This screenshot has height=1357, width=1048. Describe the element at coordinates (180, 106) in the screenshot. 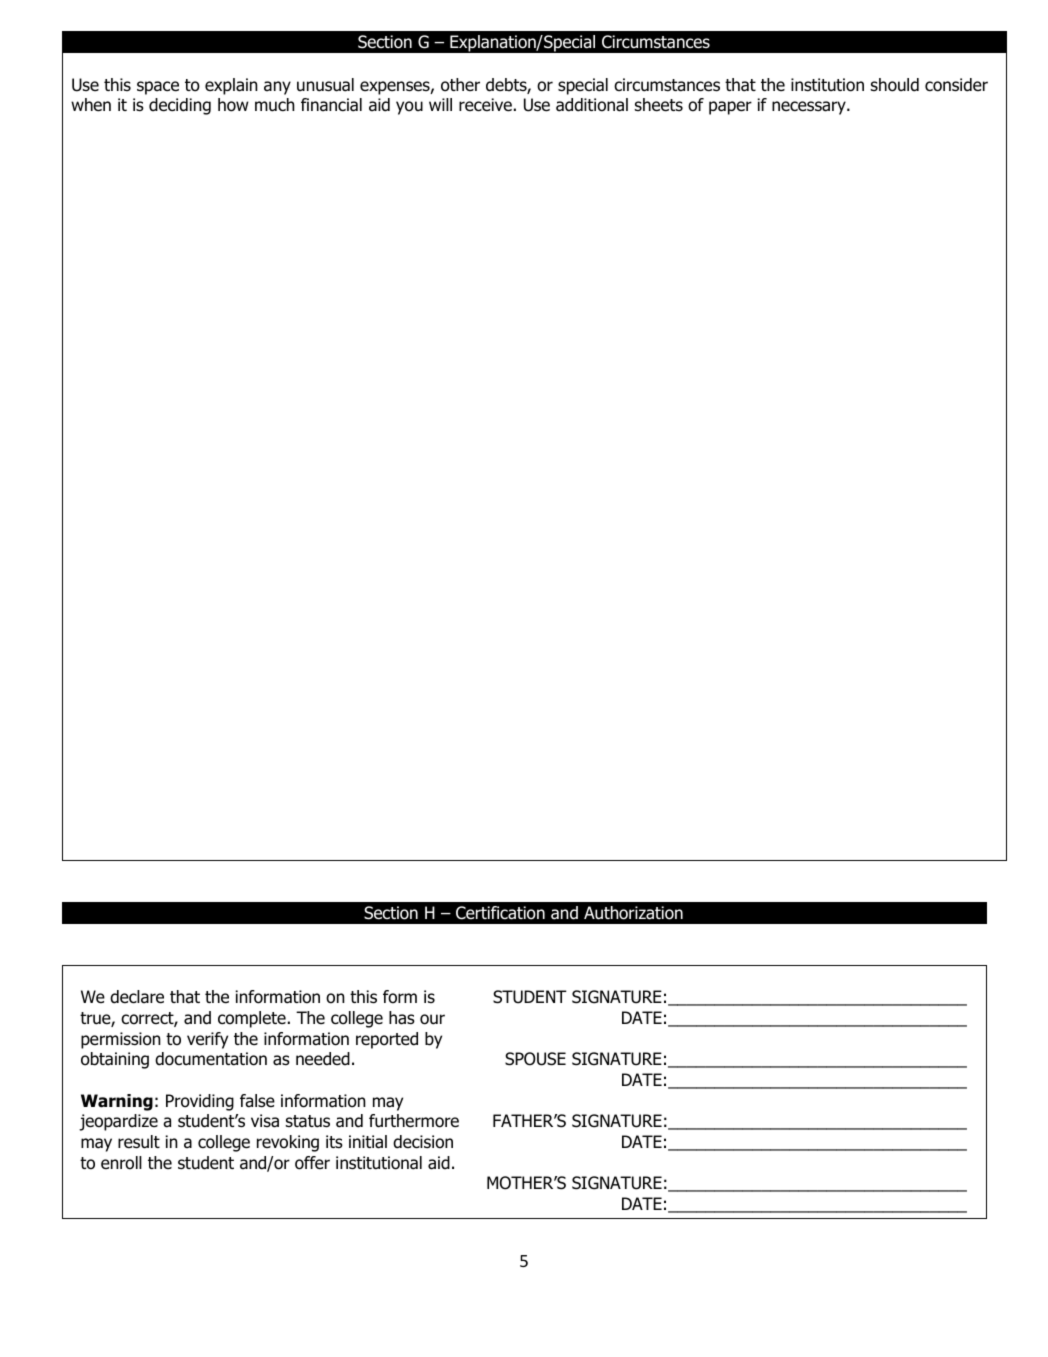

I see `deciding` at that location.
